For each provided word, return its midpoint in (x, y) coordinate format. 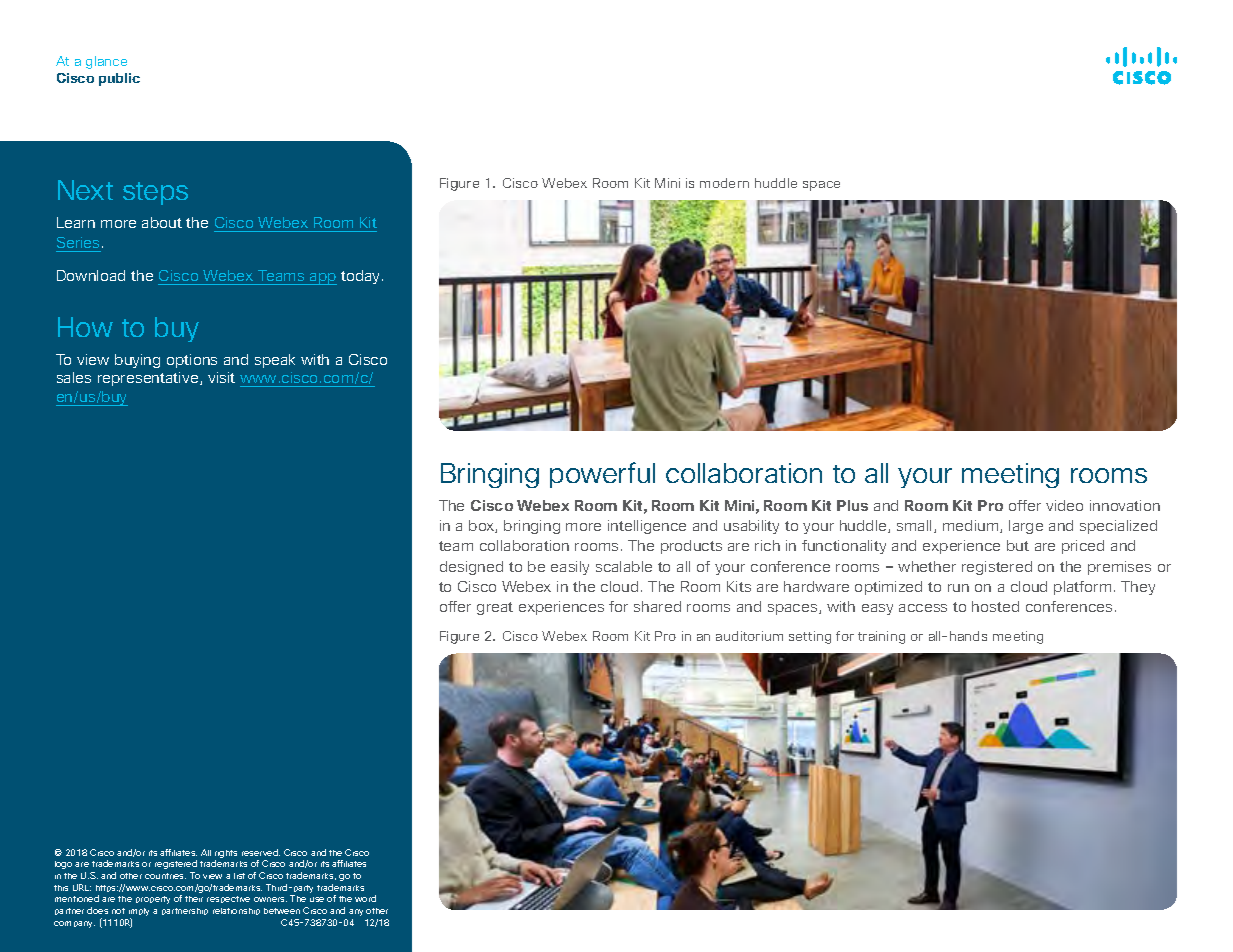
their (194, 899)
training (881, 637)
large (1026, 527)
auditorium (749, 636)
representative (149, 379)
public (119, 79)
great (495, 608)
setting (810, 637)
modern (724, 183)
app (322, 279)
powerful (602, 475)
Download (91, 275)
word (365, 898)
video (1064, 505)
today (362, 277)
